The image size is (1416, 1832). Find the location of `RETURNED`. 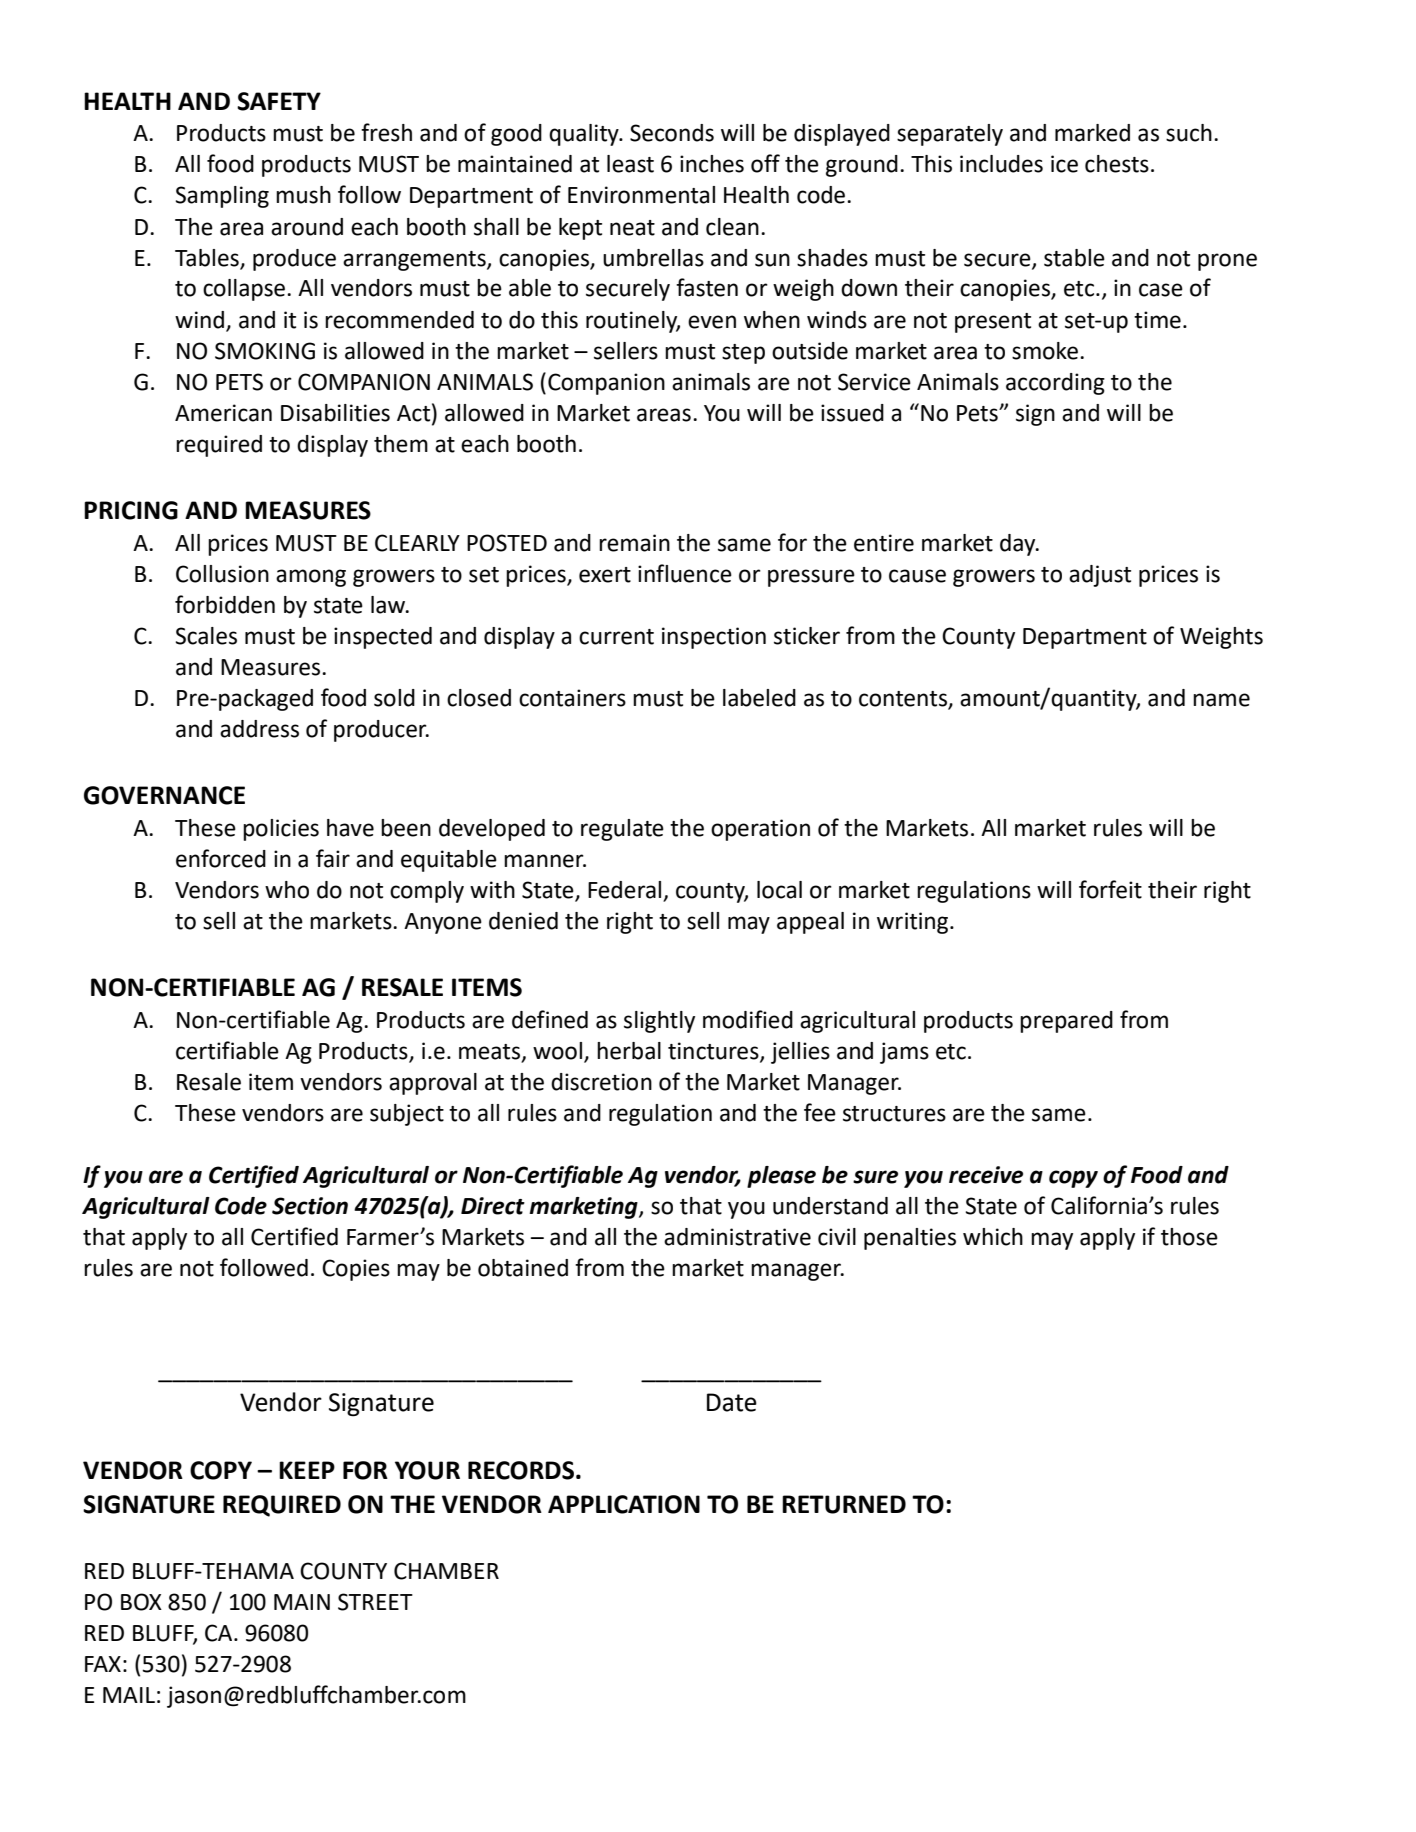

RETURNED is located at coordinates (844, 1504).
